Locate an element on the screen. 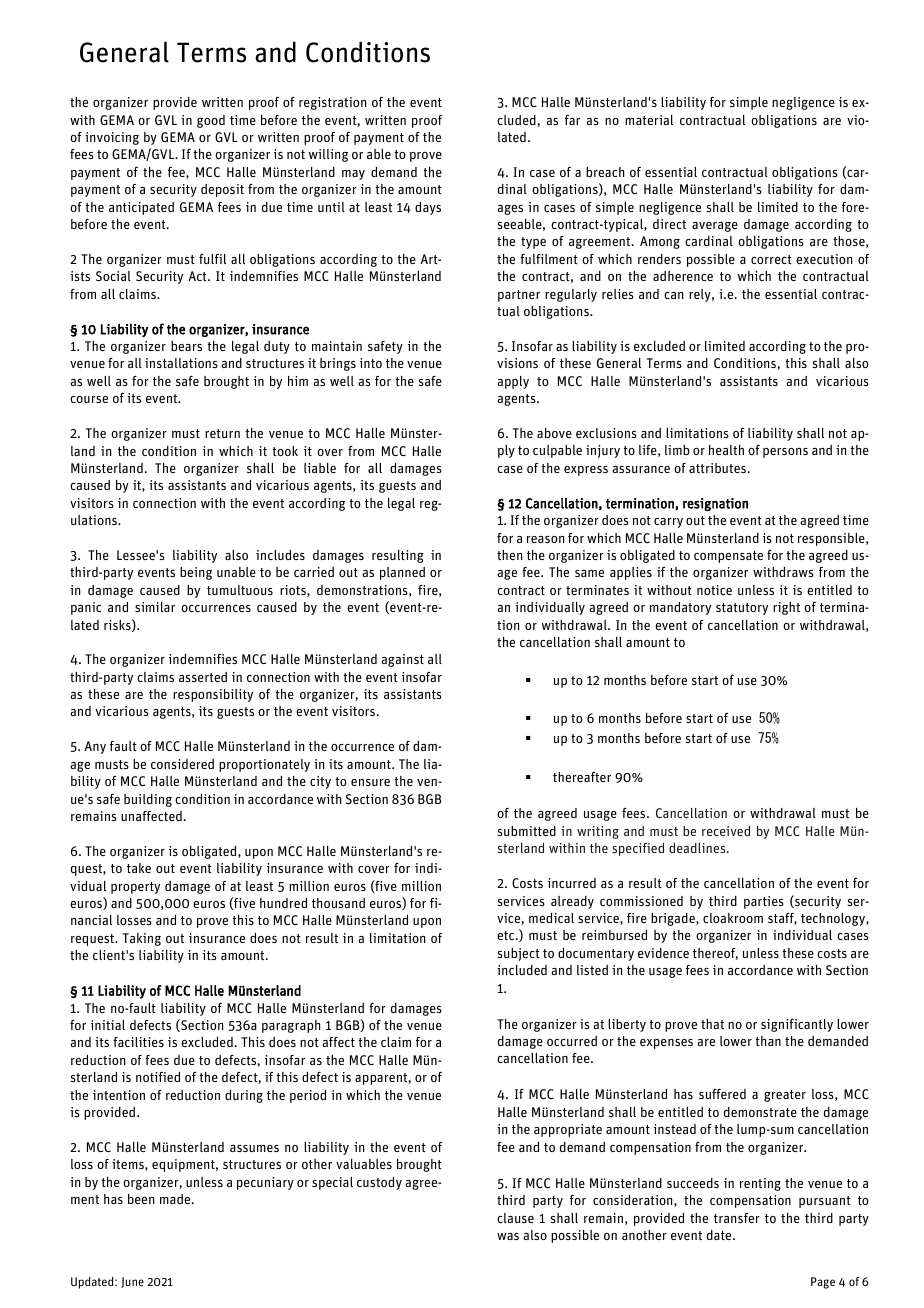  days is located at coordinates (428, 208).
